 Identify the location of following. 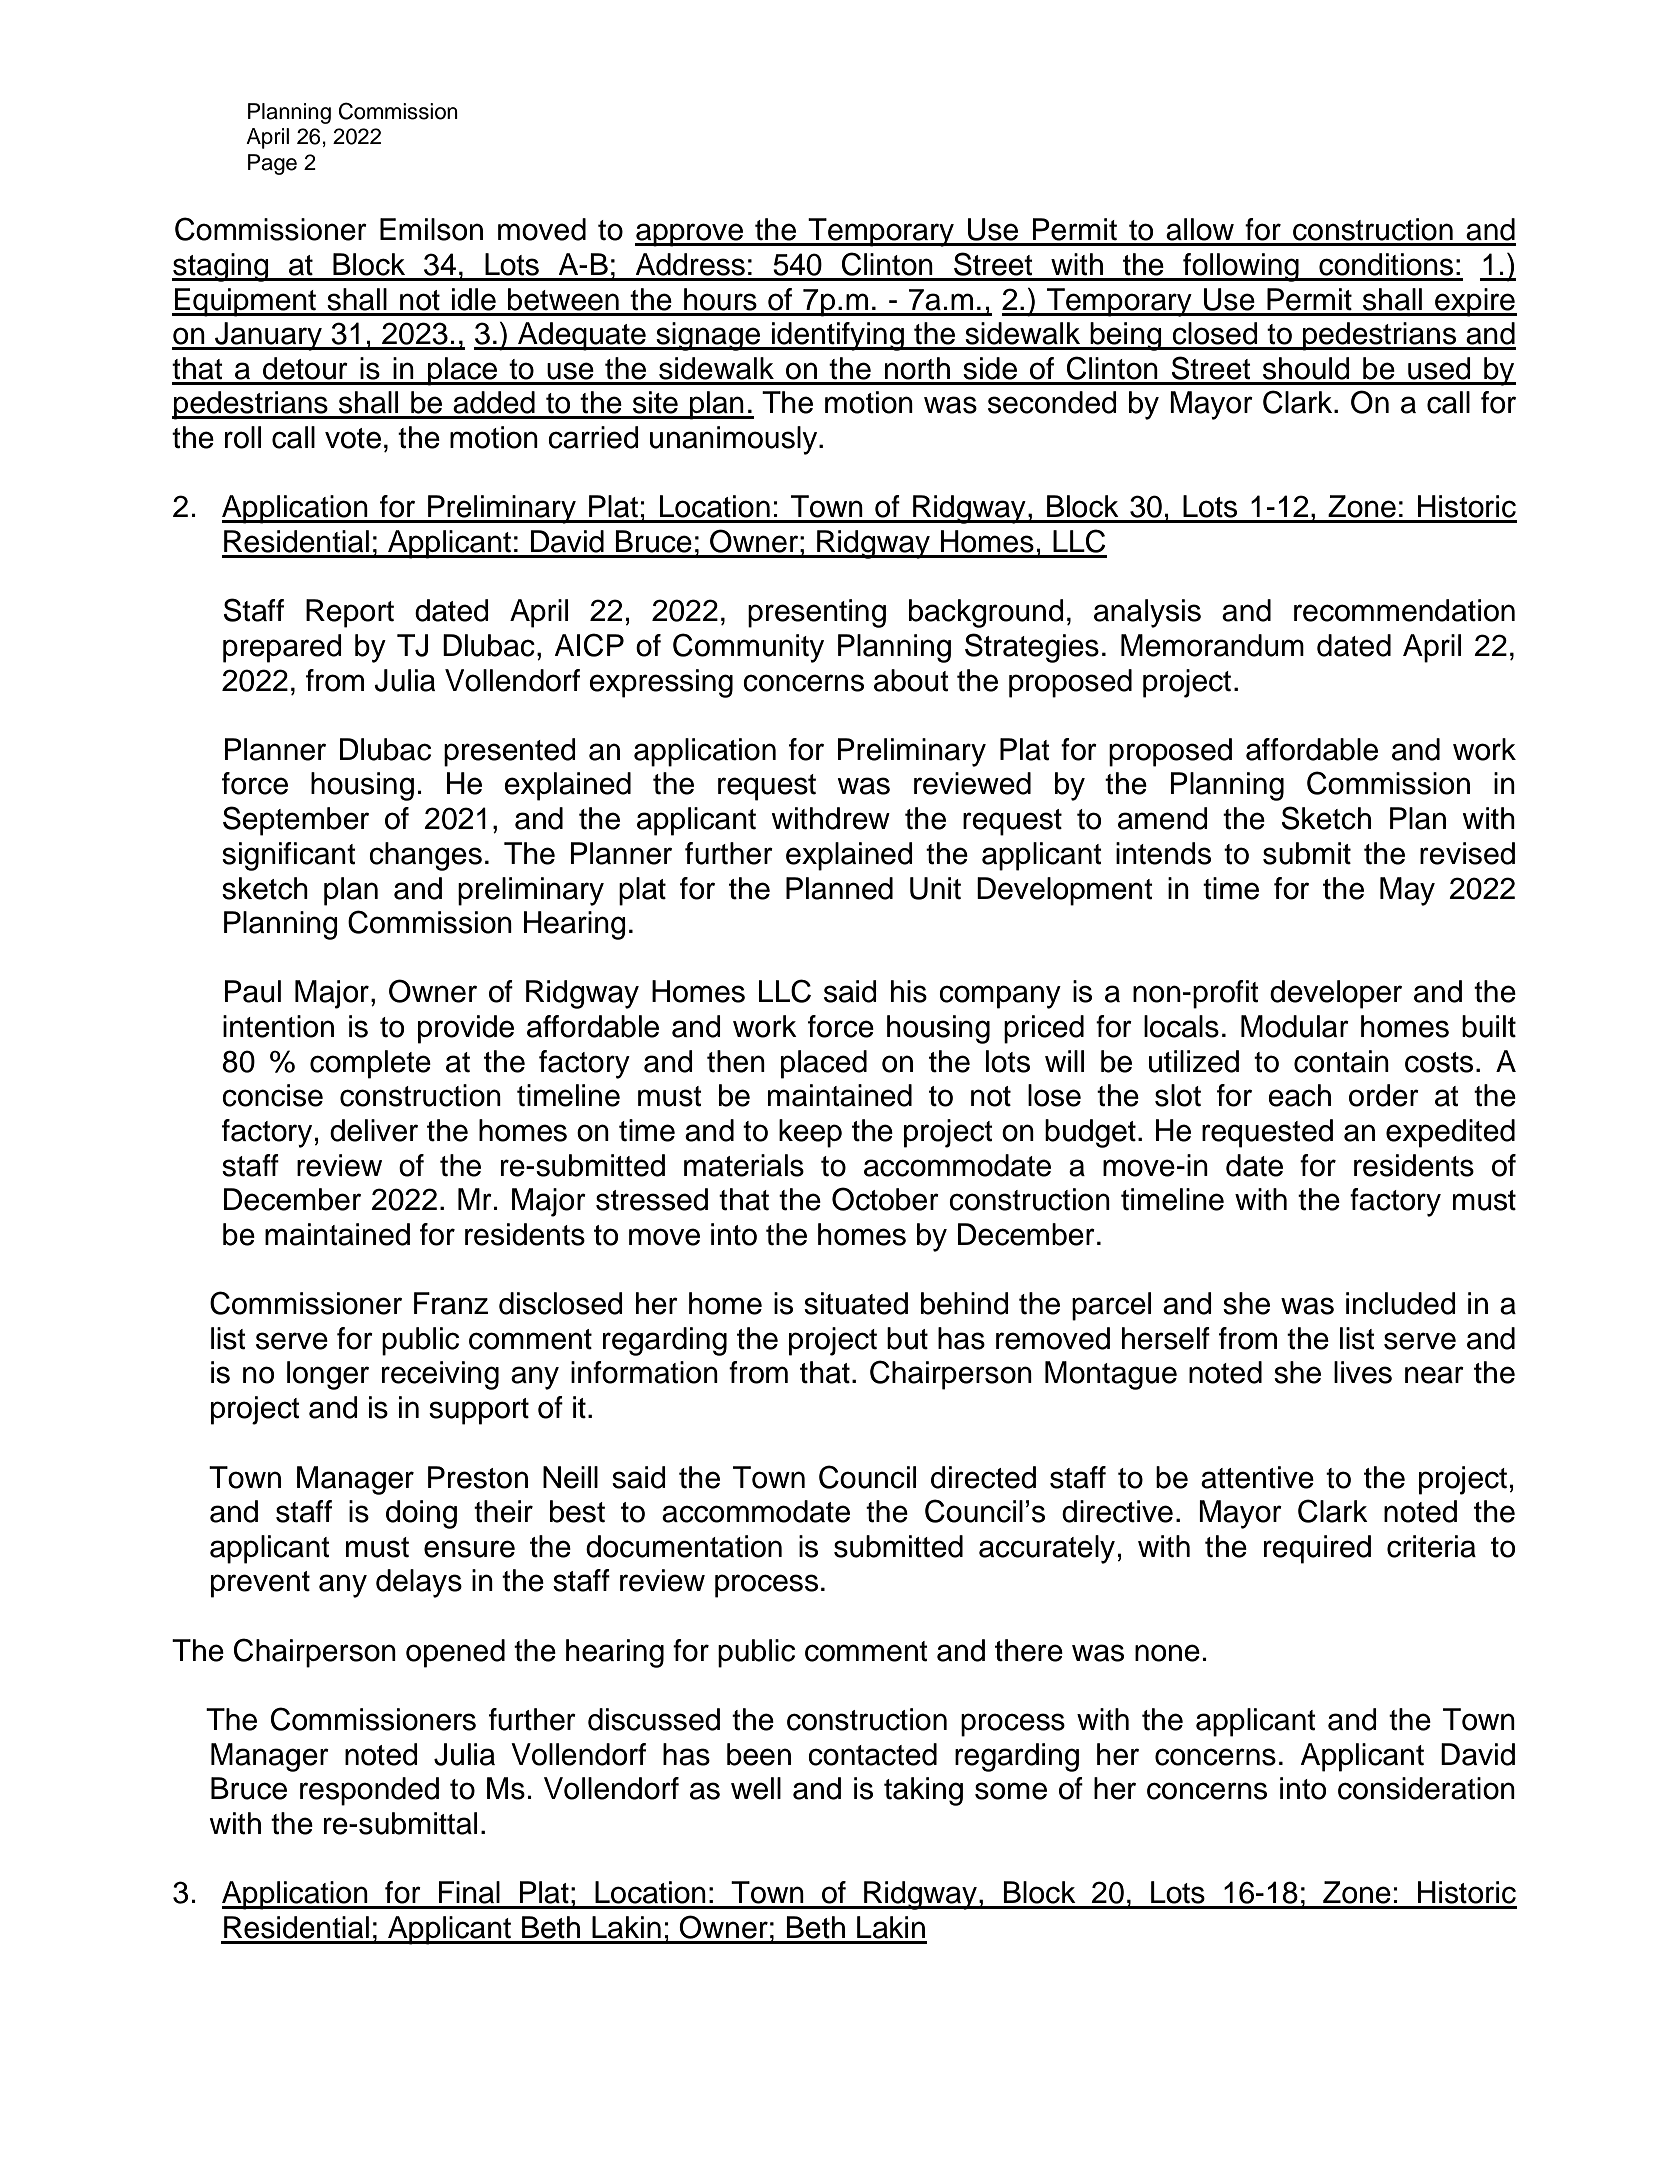
(1241, 267).
